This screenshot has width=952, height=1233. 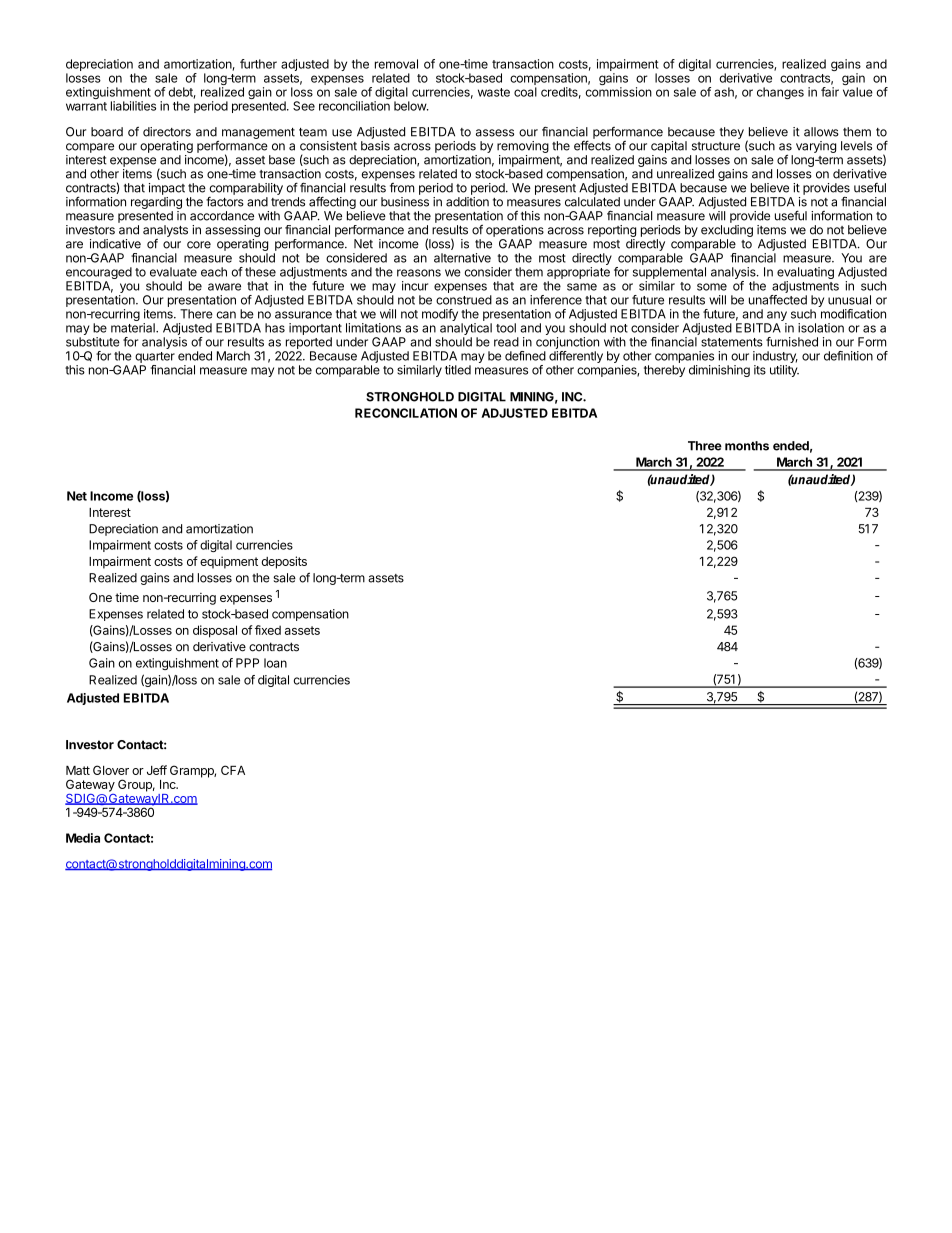 What do you see at coordinates (494, 92) in the screenshot?
I see `waste` at bounding box center [494, 92].
